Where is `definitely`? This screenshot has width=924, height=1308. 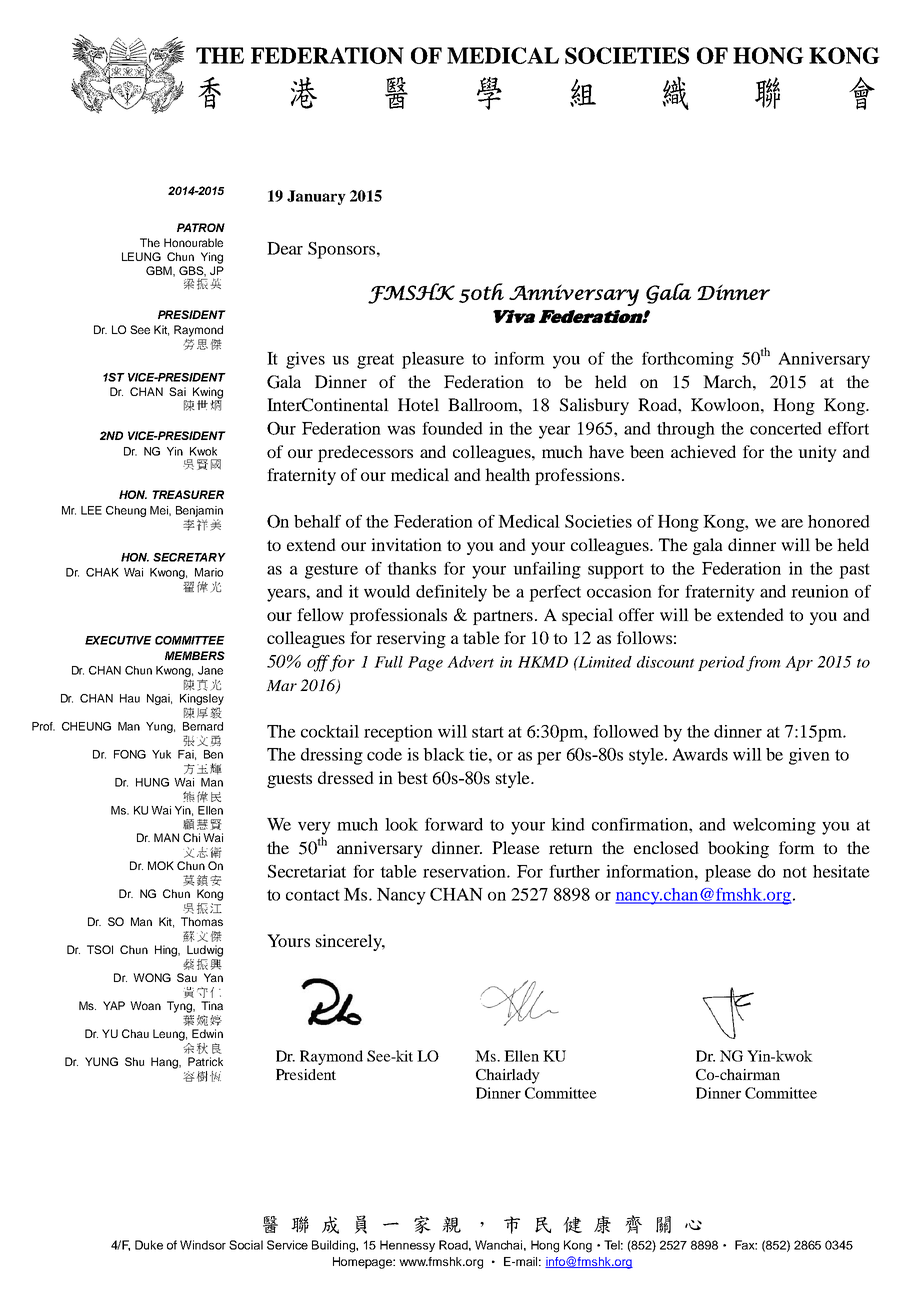
definitely is located at coordinates (451, 593).
